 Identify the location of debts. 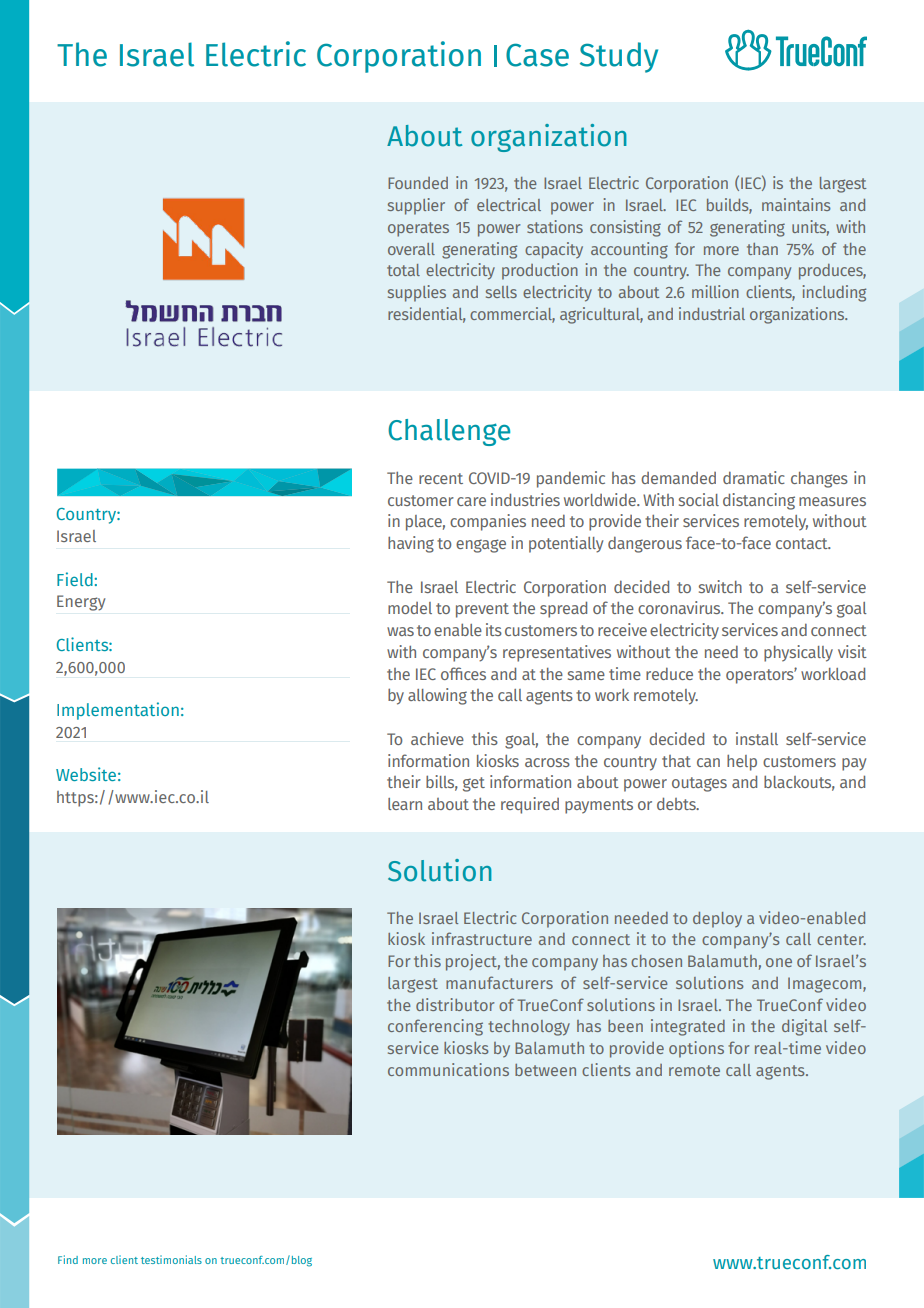
(677, 803).
